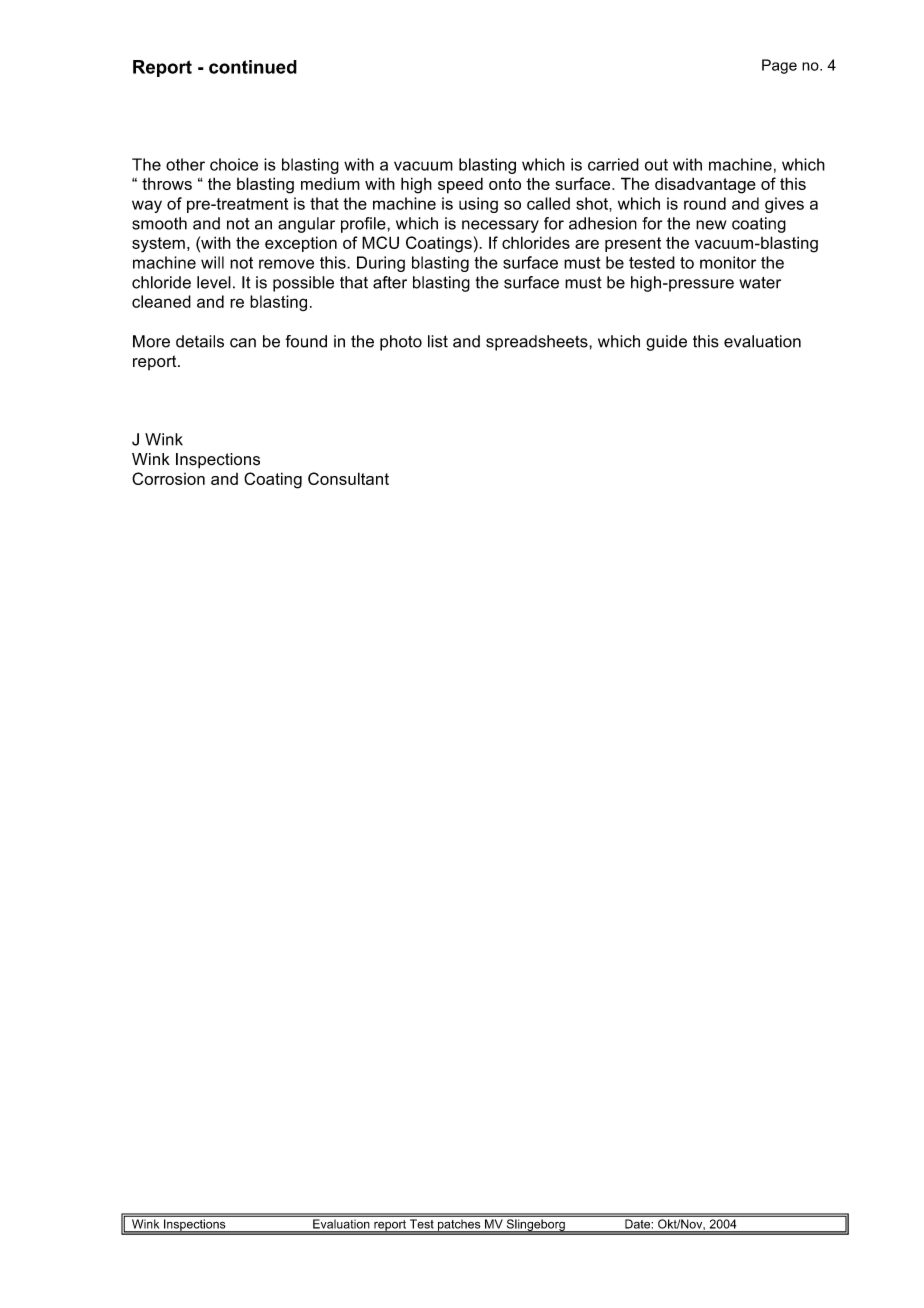 The height and width of the image is (1308, 924). I want to click on spreadsheets, so click(538, 343).
